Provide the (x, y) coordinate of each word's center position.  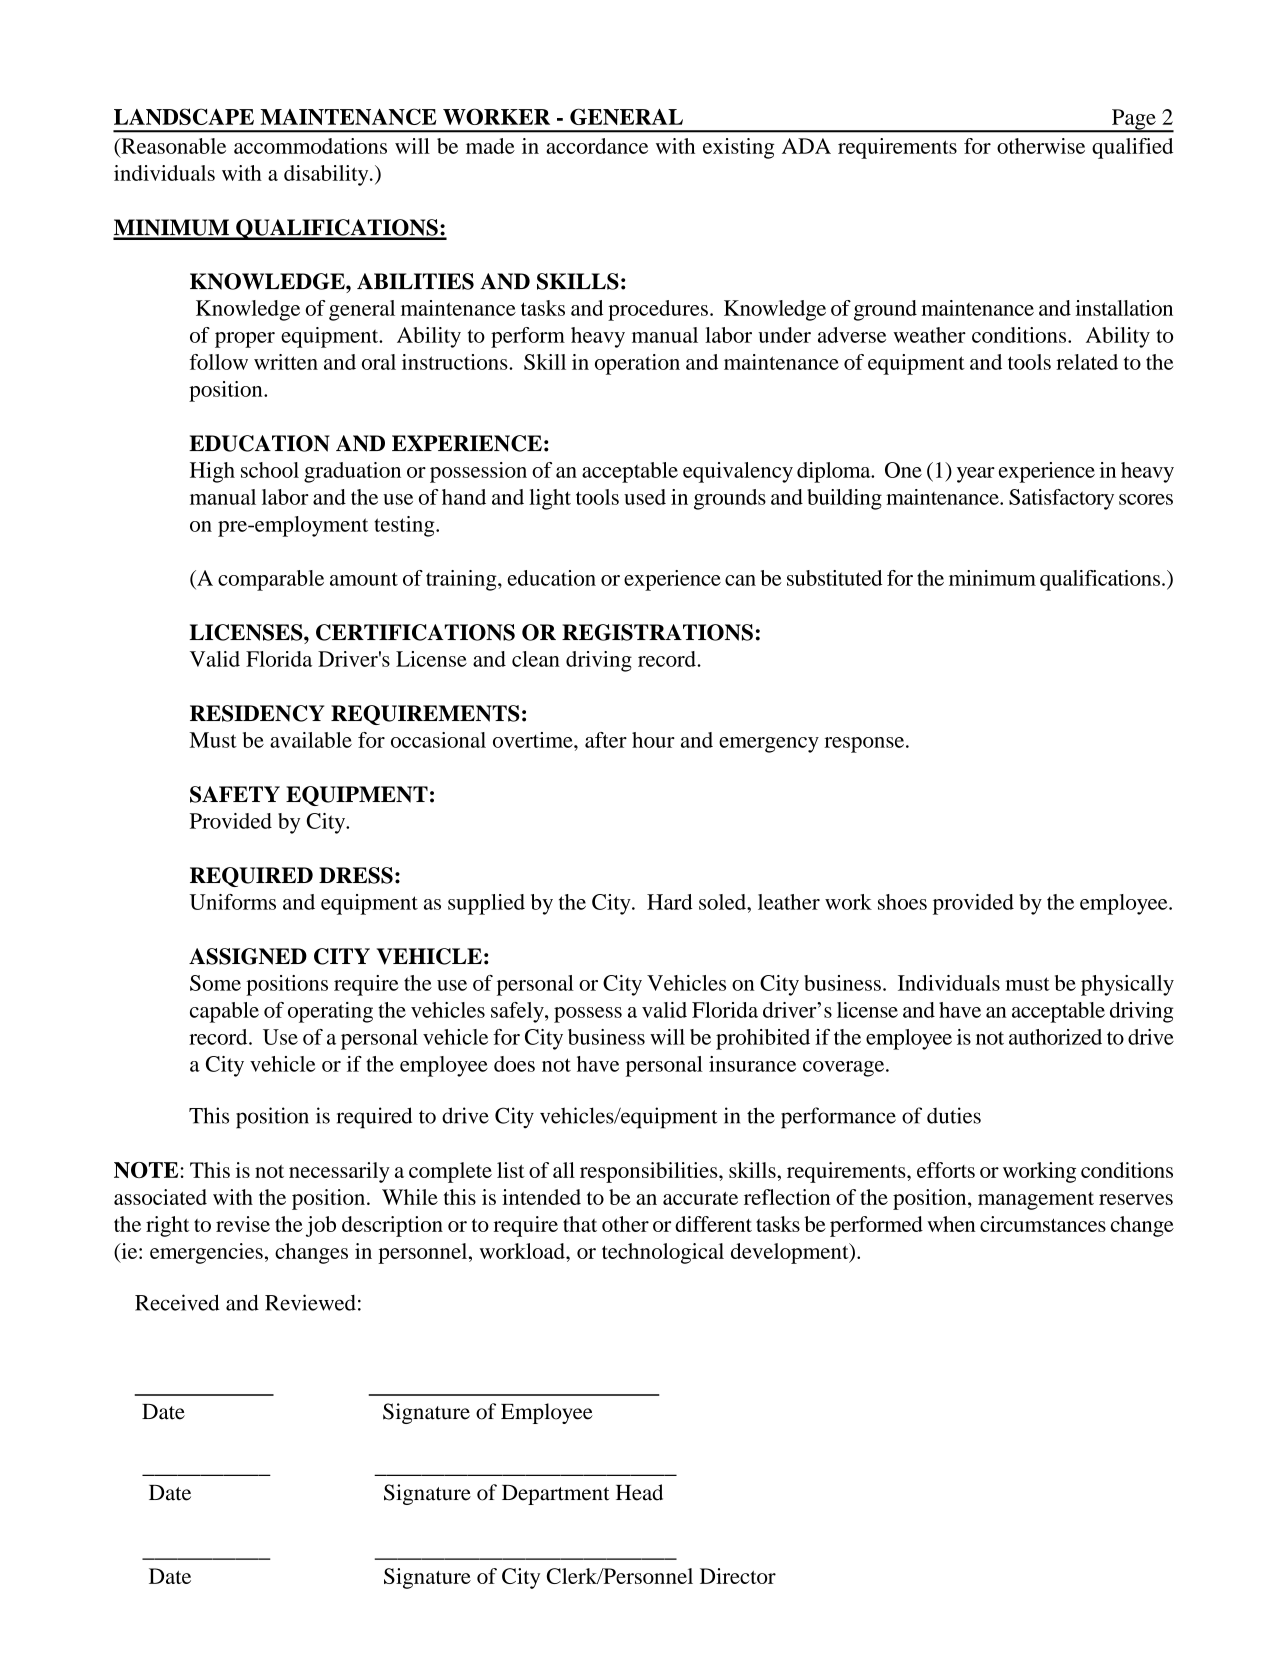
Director (738, 1576)
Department (556, 1495)
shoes (902, 902)
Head (639, 1492)
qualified (1132, 148)
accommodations (310, 146)
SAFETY (235, 794)
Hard (670, 902)
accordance (597, 146)
